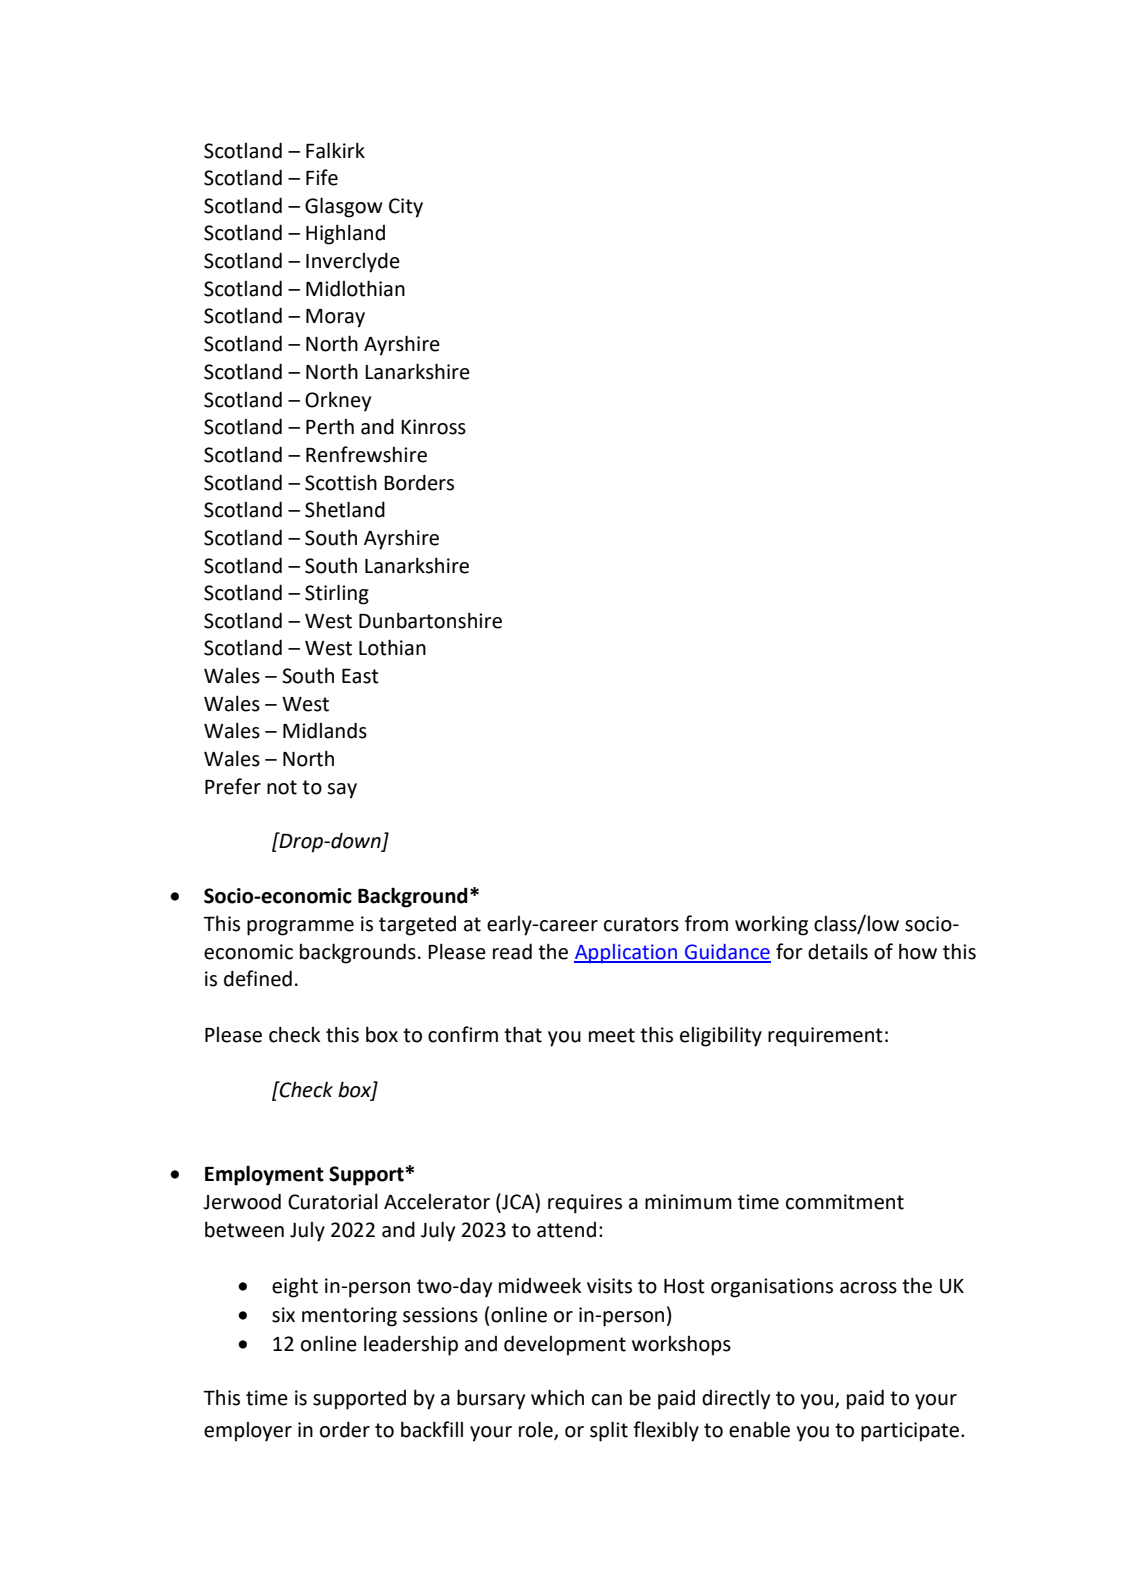 This screenshot has width=1124, height=1590. What do you see at coordinates (406, 208) in the screenshot?
I see `City` at bounding box center [406, 208].
